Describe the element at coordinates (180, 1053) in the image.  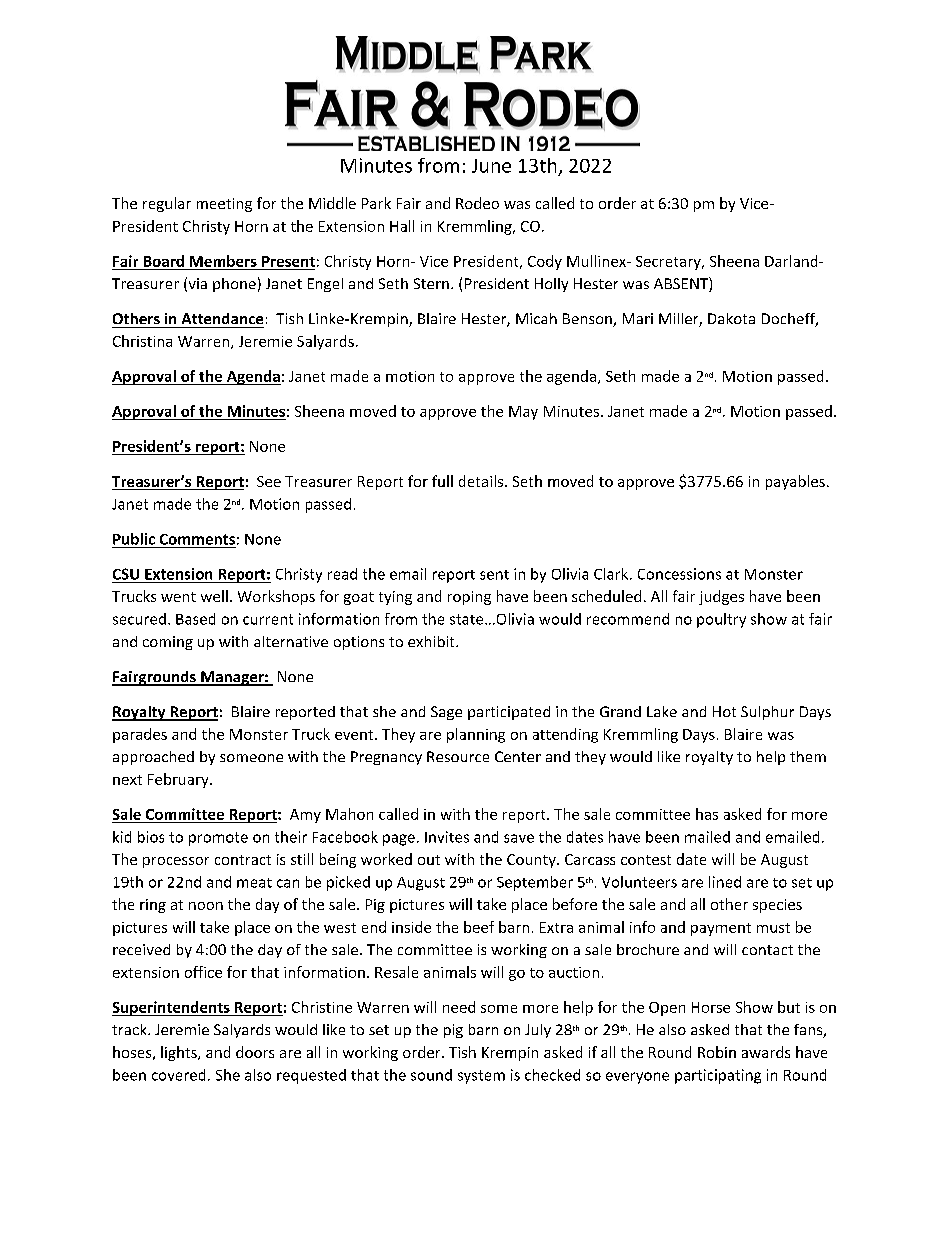
I see `lights` at that location.
